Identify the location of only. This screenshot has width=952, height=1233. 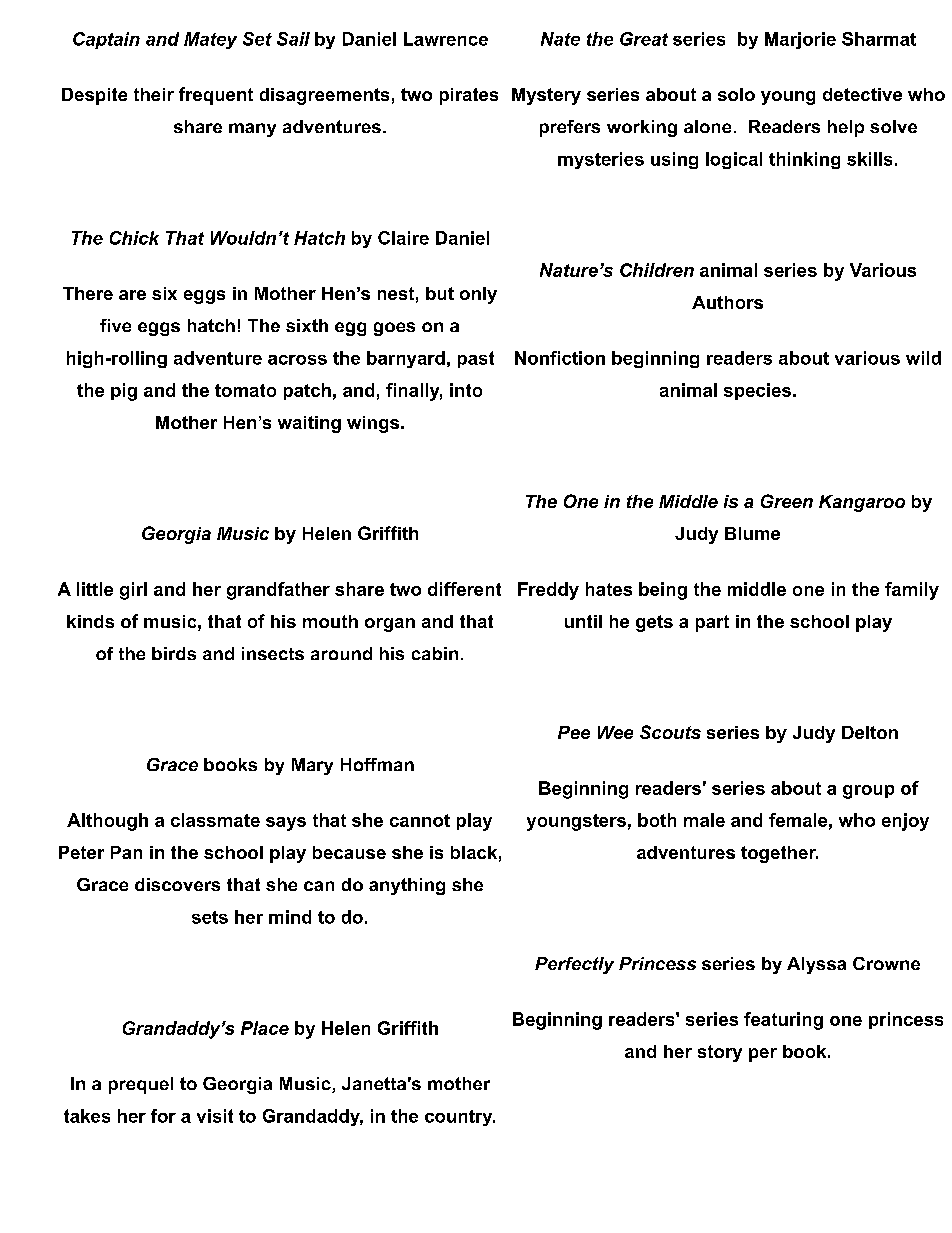
(478, 295).
